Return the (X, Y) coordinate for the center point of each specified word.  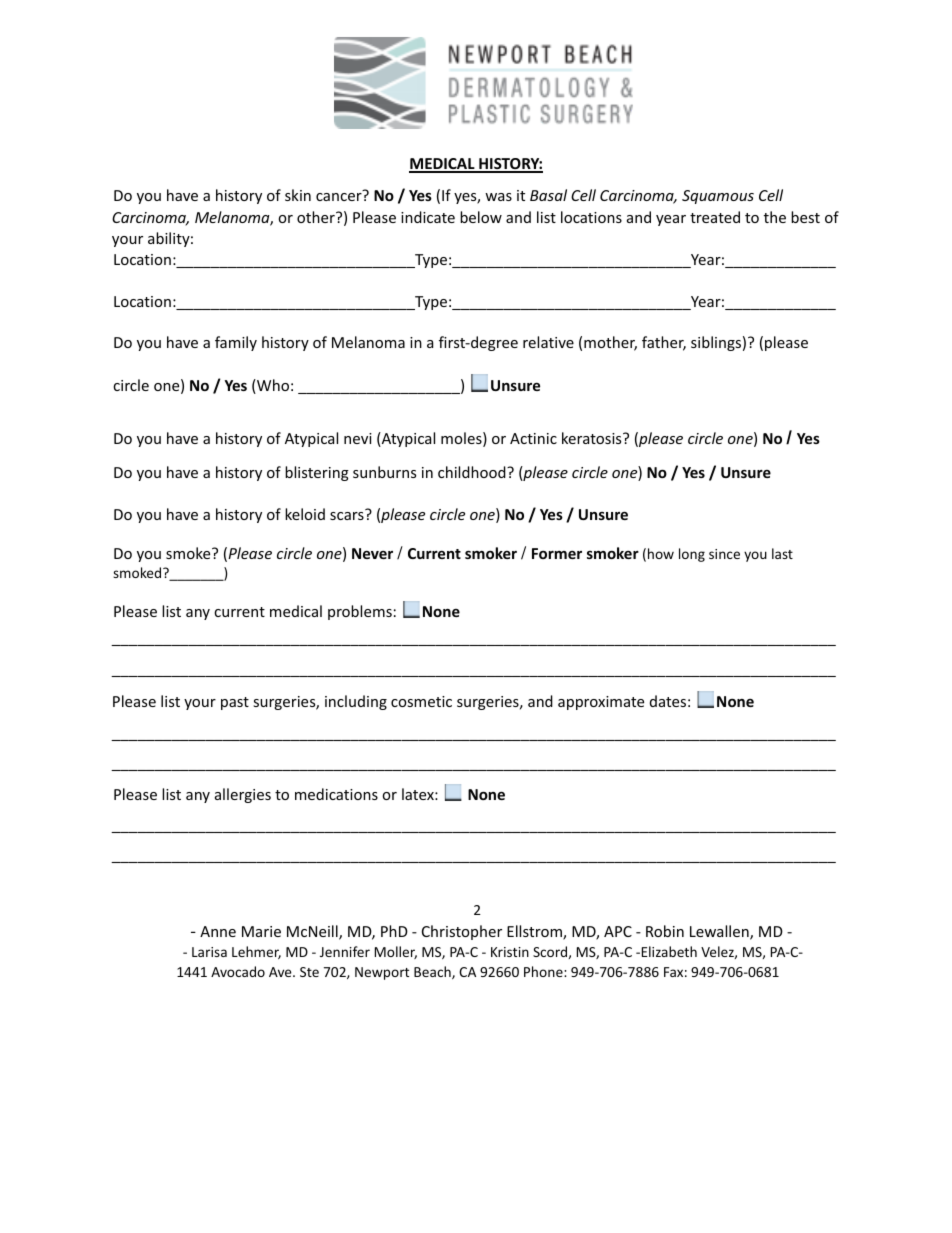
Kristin (510, 952)
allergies (243, 795)
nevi (358, 438)
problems (360, 612)
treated (715, 217)
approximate (601, 703)
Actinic (533, 438)
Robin (665, 931)
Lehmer (256, 952)
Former (557, 553)
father (664, 343)
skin (298, 195)
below (481, 217)
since (724, 554)
